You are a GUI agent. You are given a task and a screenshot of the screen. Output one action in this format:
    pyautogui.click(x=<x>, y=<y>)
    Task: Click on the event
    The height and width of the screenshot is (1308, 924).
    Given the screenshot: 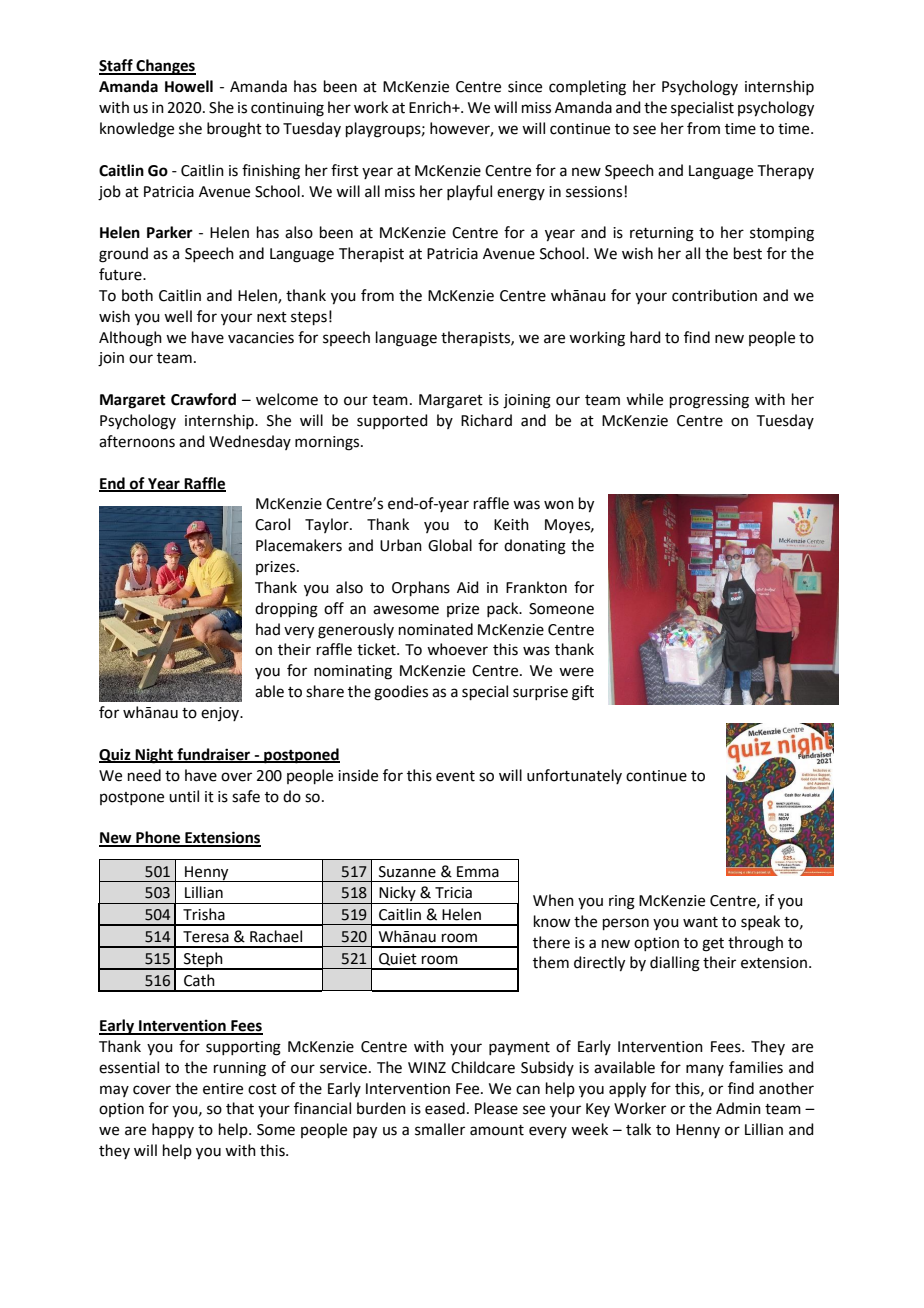 What is the action you would take?
    pyautogui.click(x=455, y=776)
